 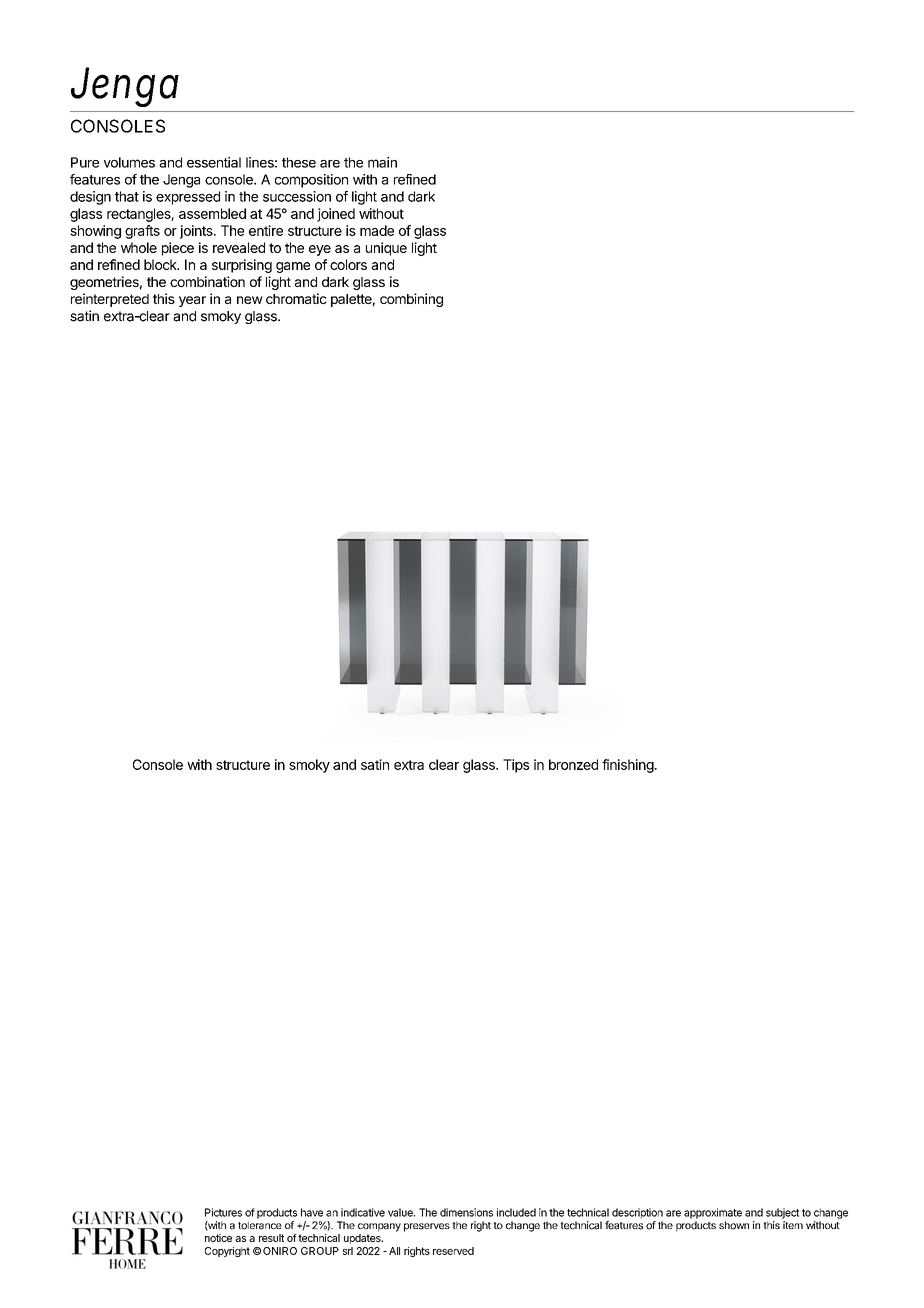 I want to click on approximate, so click(x=713, y=1213).
